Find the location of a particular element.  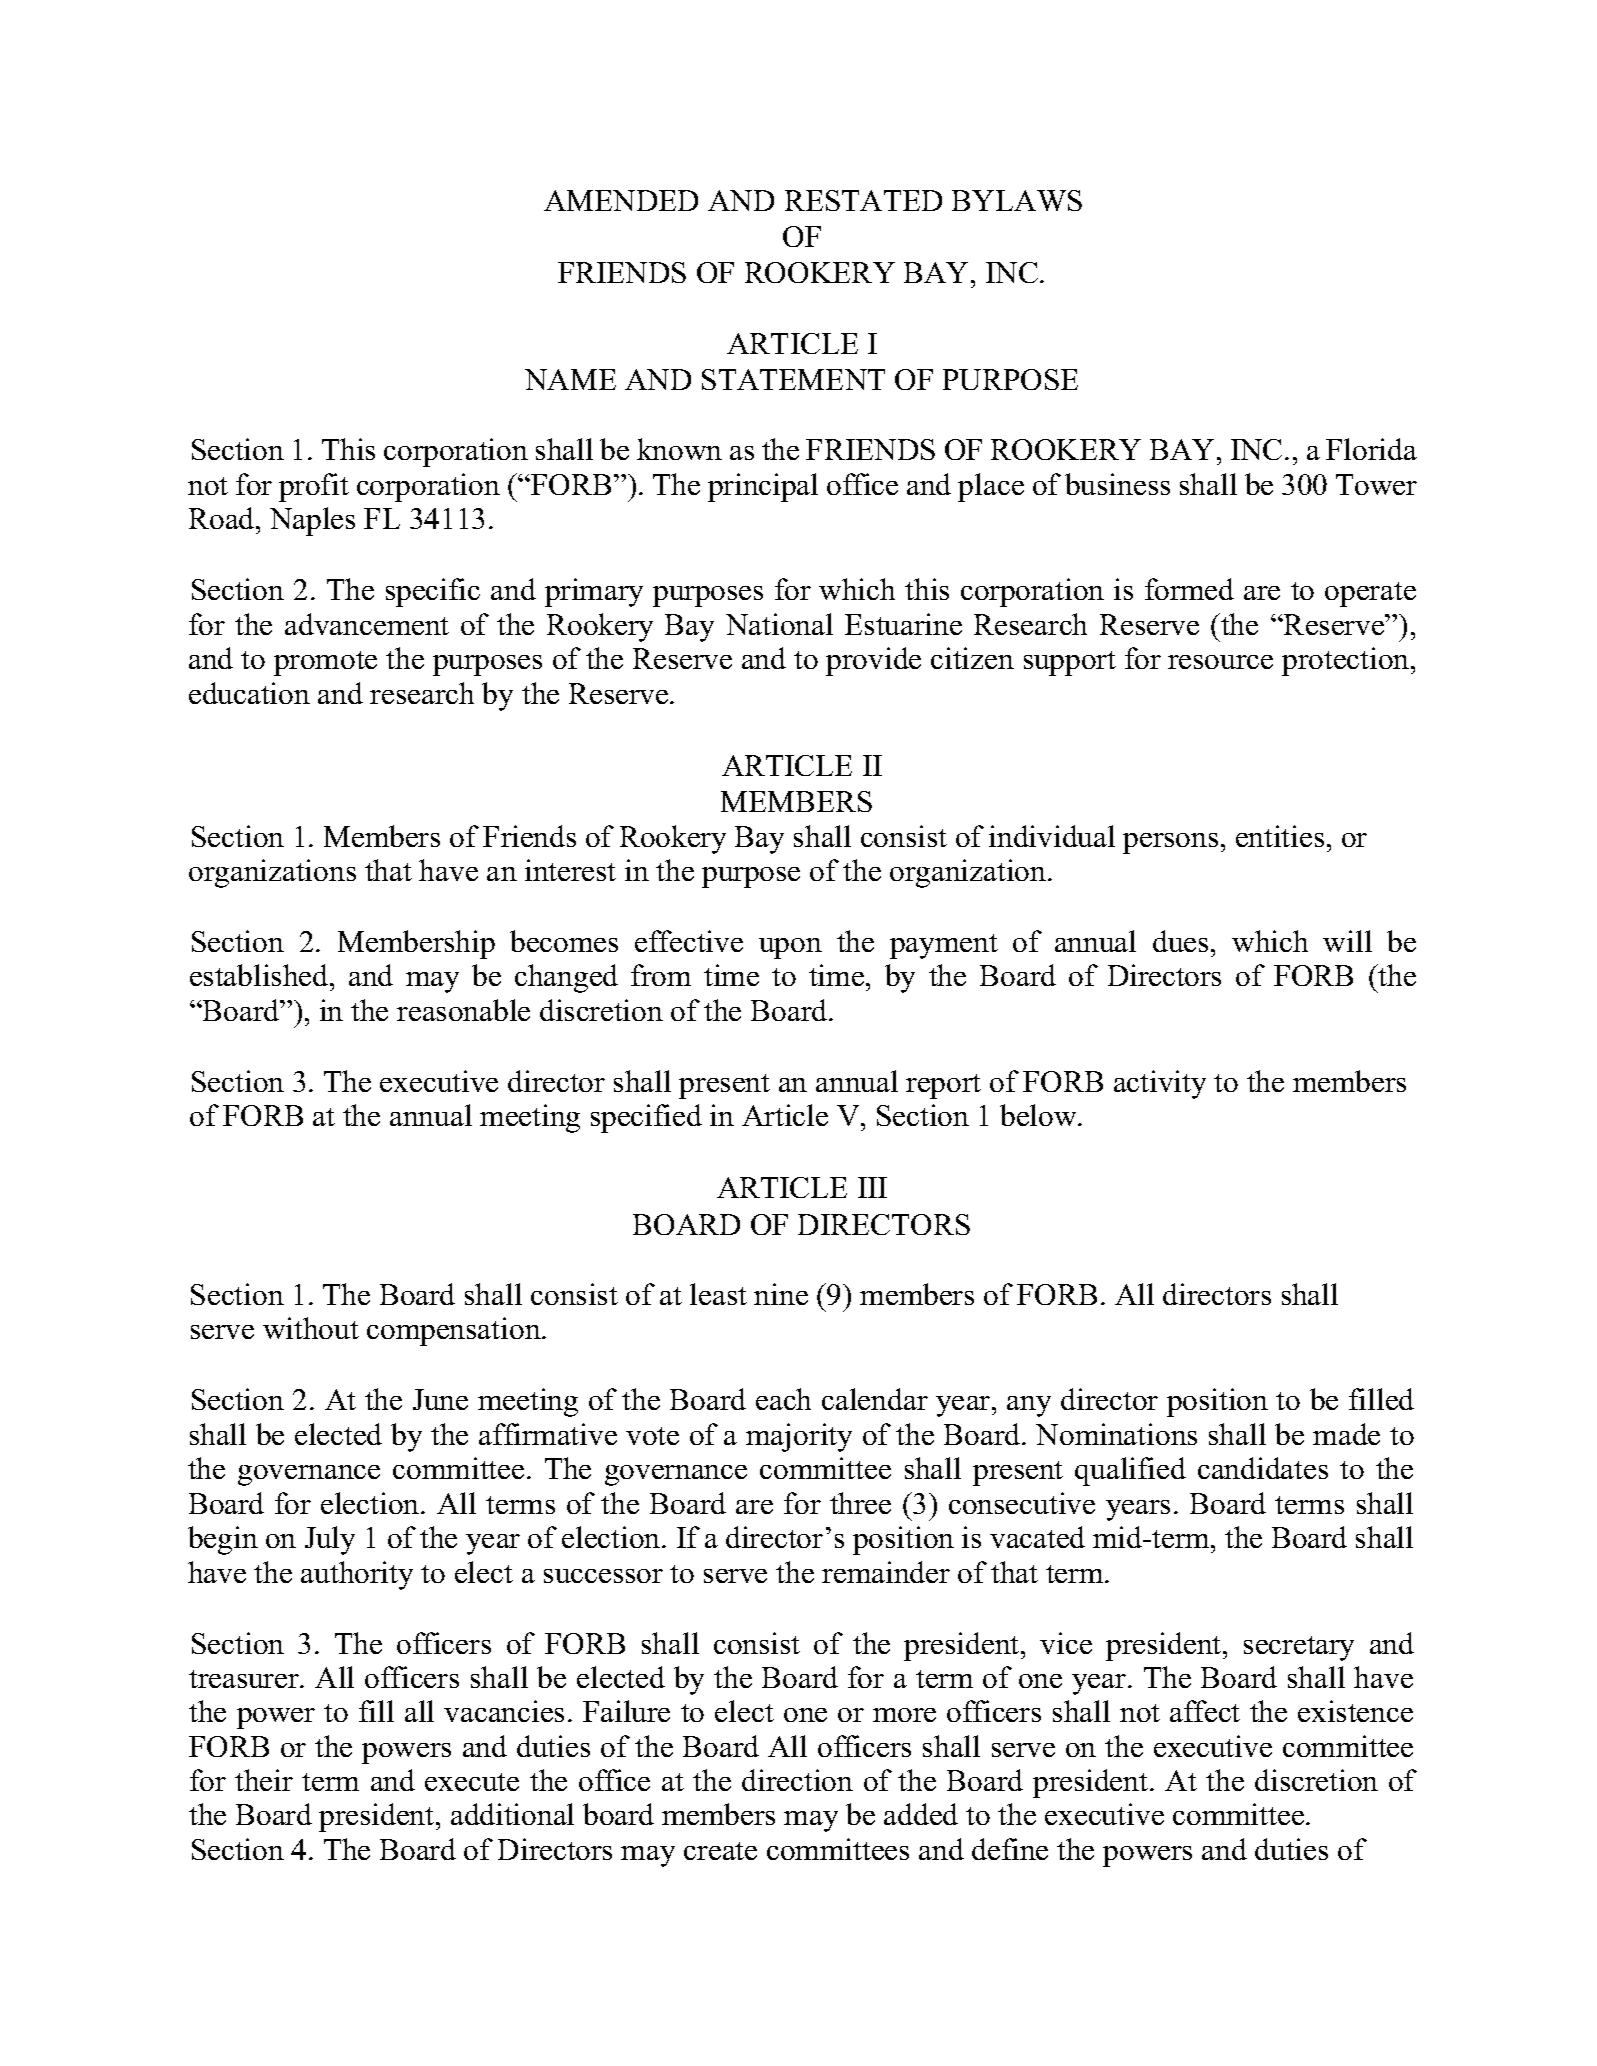

AMENDED is located at coordinates (621, 200).
